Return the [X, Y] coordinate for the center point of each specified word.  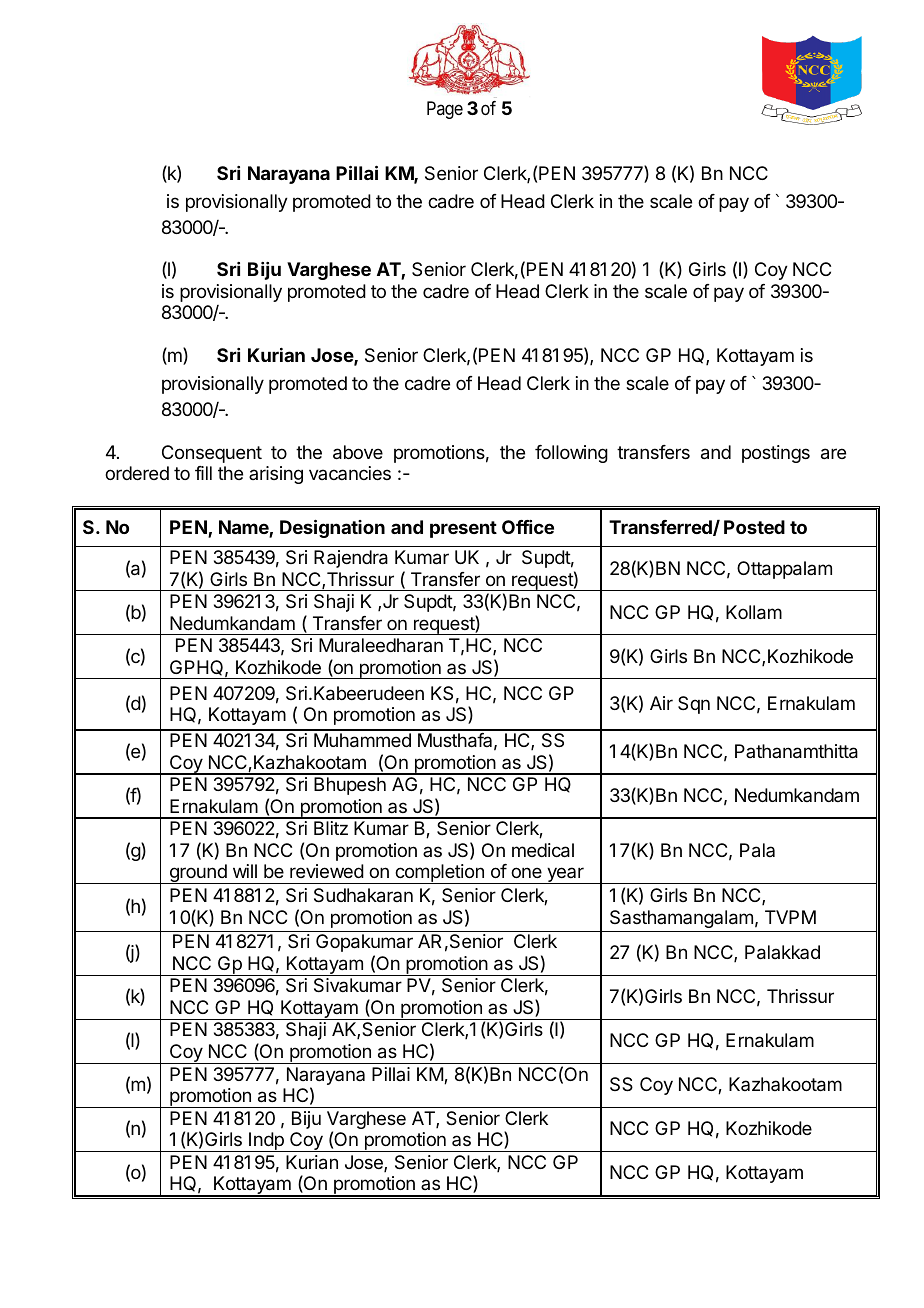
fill [203, 473]
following [571, 454]
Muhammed [362, 740]
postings [776, 454]
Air [661, 703]
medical [543, 850]
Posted [754, 527]
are [833, 454]
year [565, 875]
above [358, 452]
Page [445, 110]
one [526, 872]
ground [198, 874]
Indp [266, 1142]
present [463, 529]
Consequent [212, 454]
